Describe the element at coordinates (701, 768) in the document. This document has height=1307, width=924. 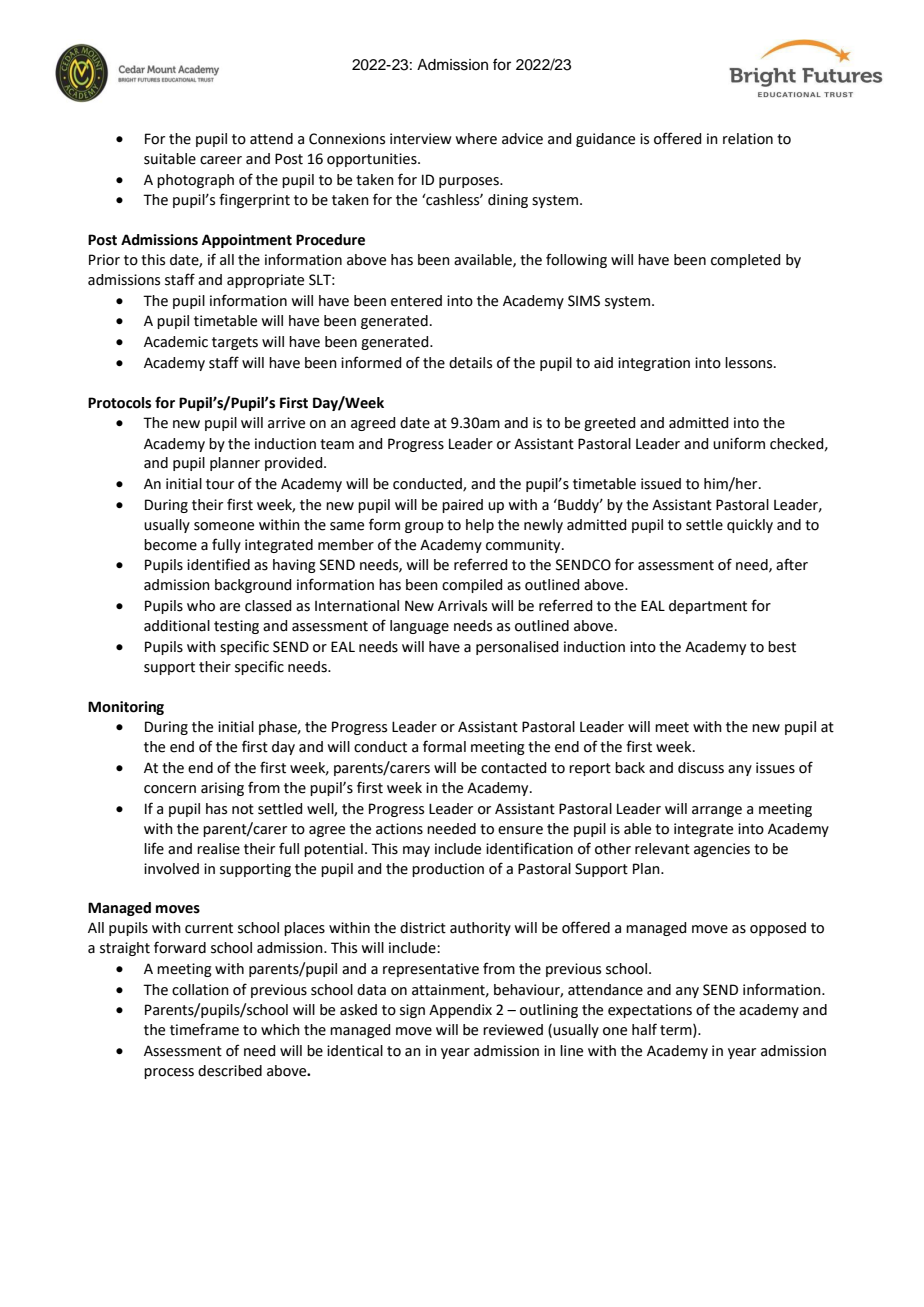
I see `discuss` at that location.
